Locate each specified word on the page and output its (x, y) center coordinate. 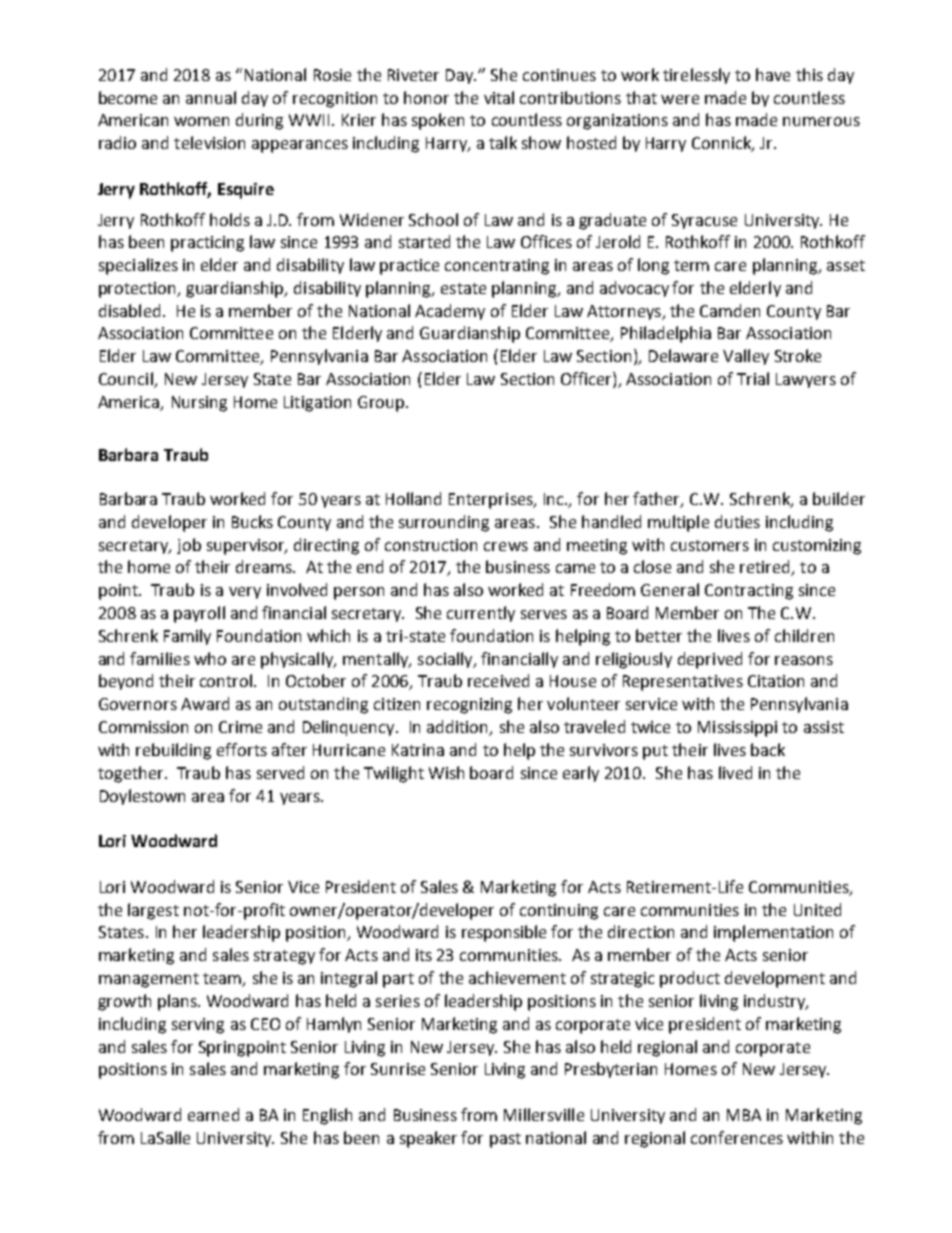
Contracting (749, 592)
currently (481, 614)
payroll (199, 614)
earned (213, 1114)
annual (211, 97)
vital (499, 97)
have (773, 74)
